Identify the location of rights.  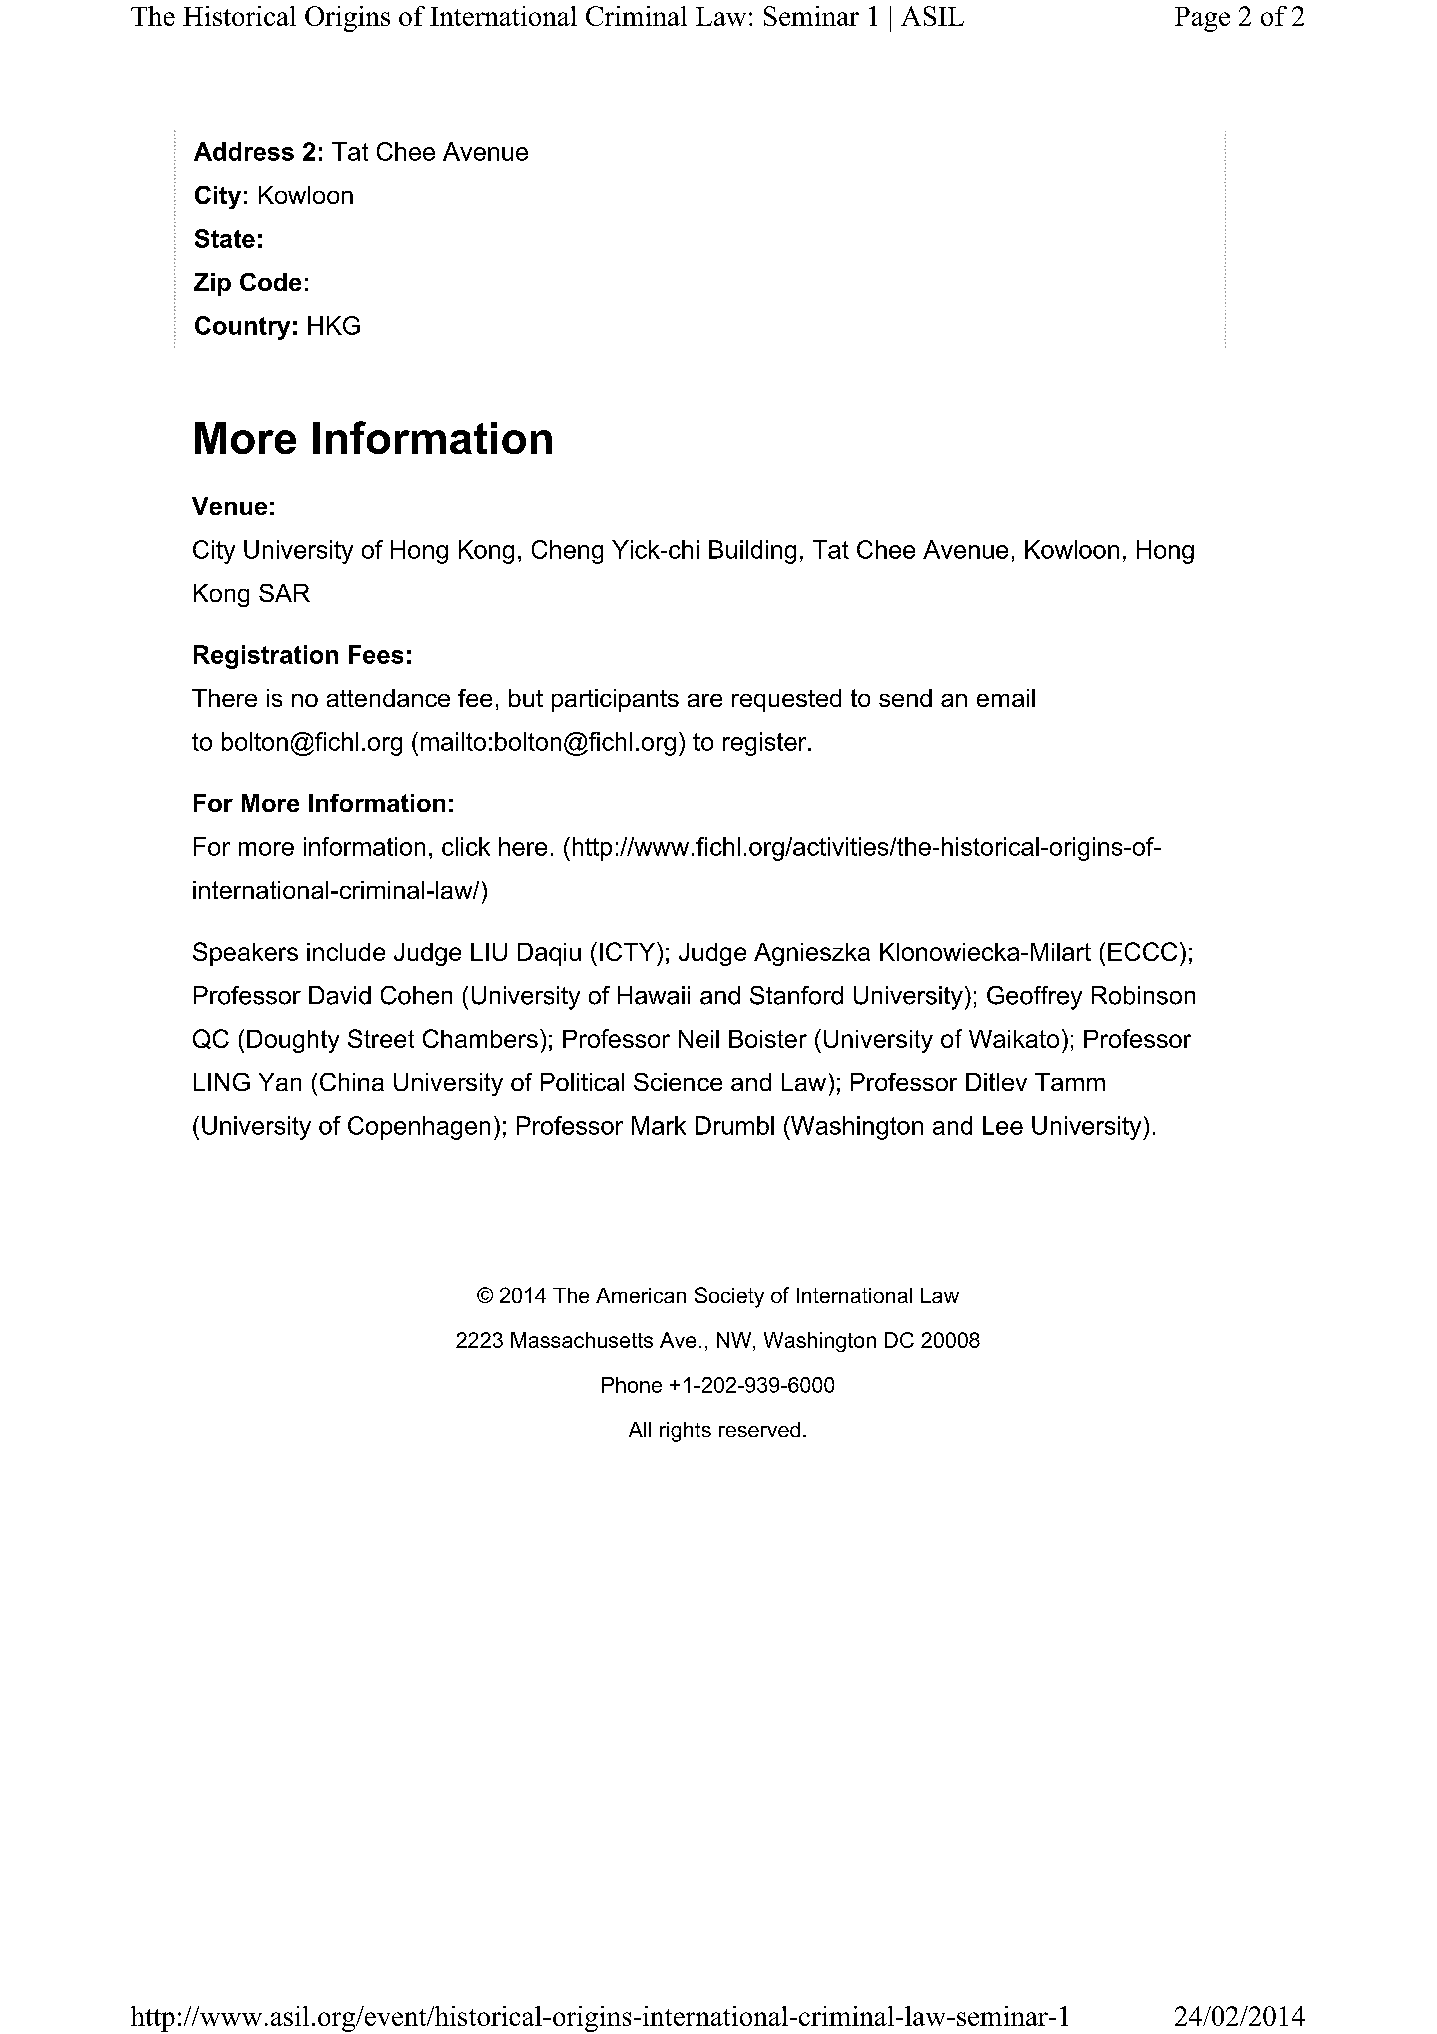
(685, 1432).
